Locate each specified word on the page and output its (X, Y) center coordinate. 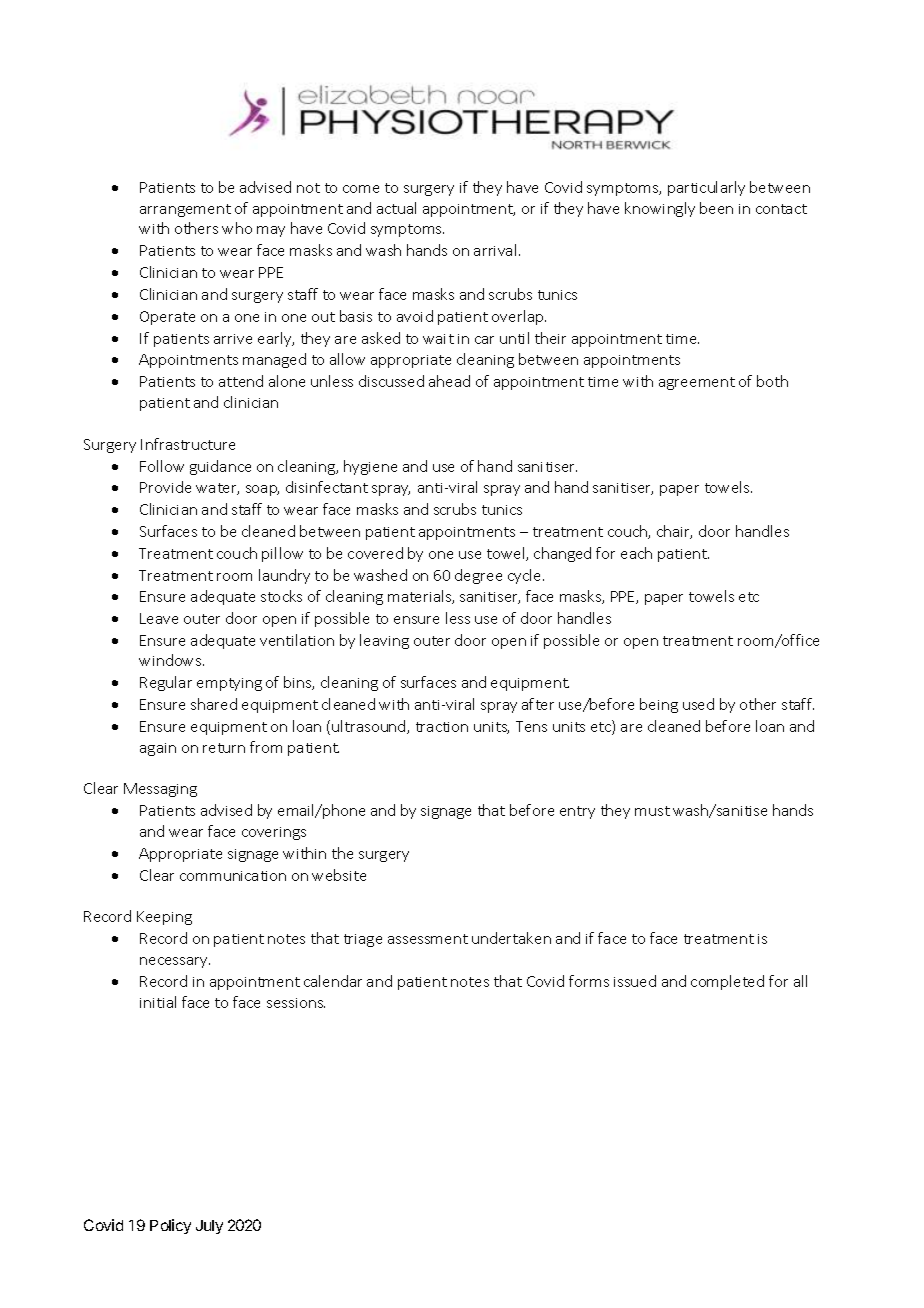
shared (214, 704)
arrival (495, 250)
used (698, 704)
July (209, 1227)
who (237, 228)
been (716, 208)
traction (442, 727)
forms (589, 981)
